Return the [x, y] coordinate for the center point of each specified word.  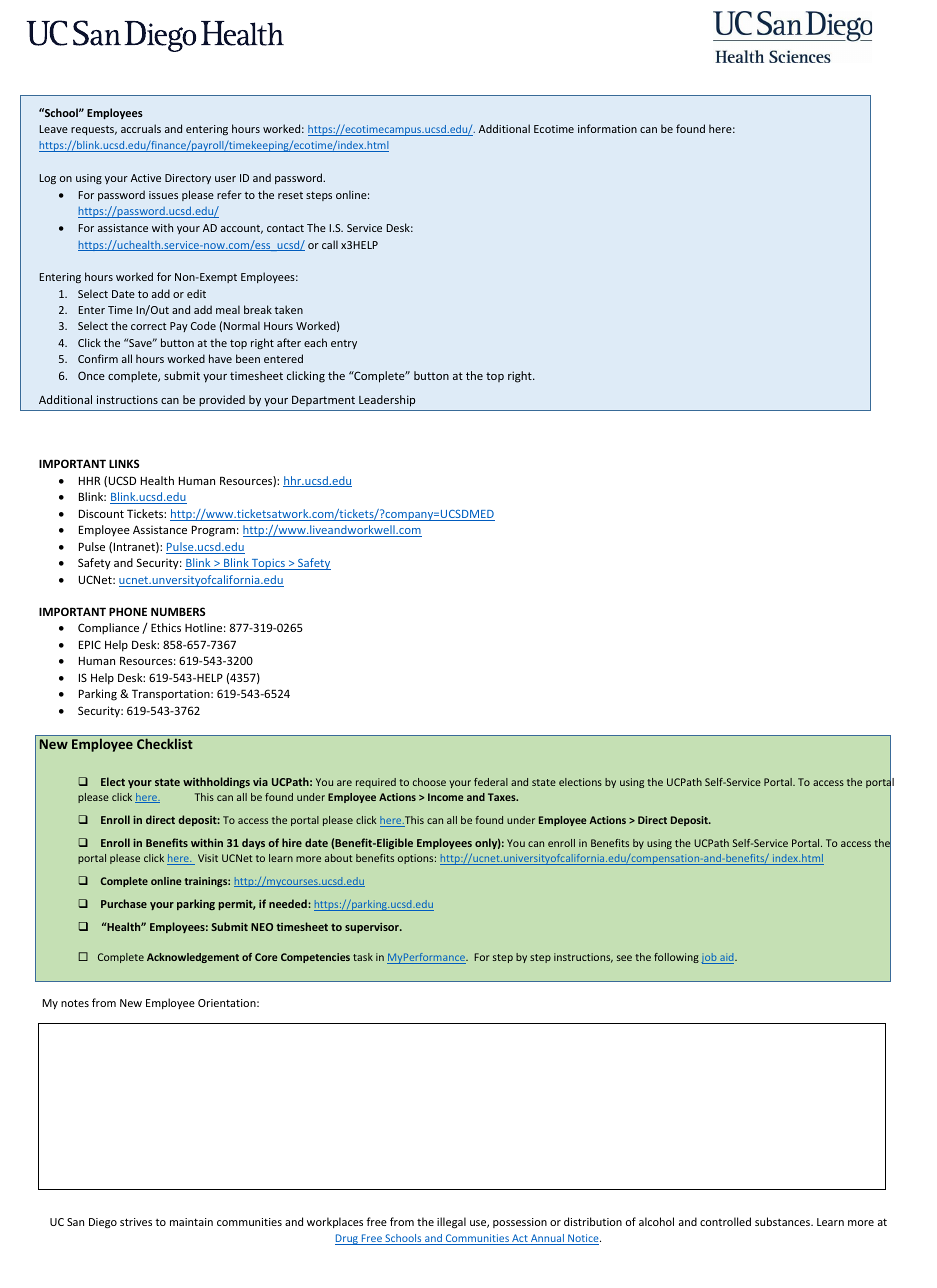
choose [429, 782]
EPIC [90, 644]
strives [136, 1222]
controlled [725, 1221]
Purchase [124, 903]
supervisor [373, 928]
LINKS [124, 463]
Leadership [387, 401]
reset [290, 195]
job [710, 958]
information [607, 128]
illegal [451, 1223]
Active [146, 178]
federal [491, 782]
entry [344, 344]
